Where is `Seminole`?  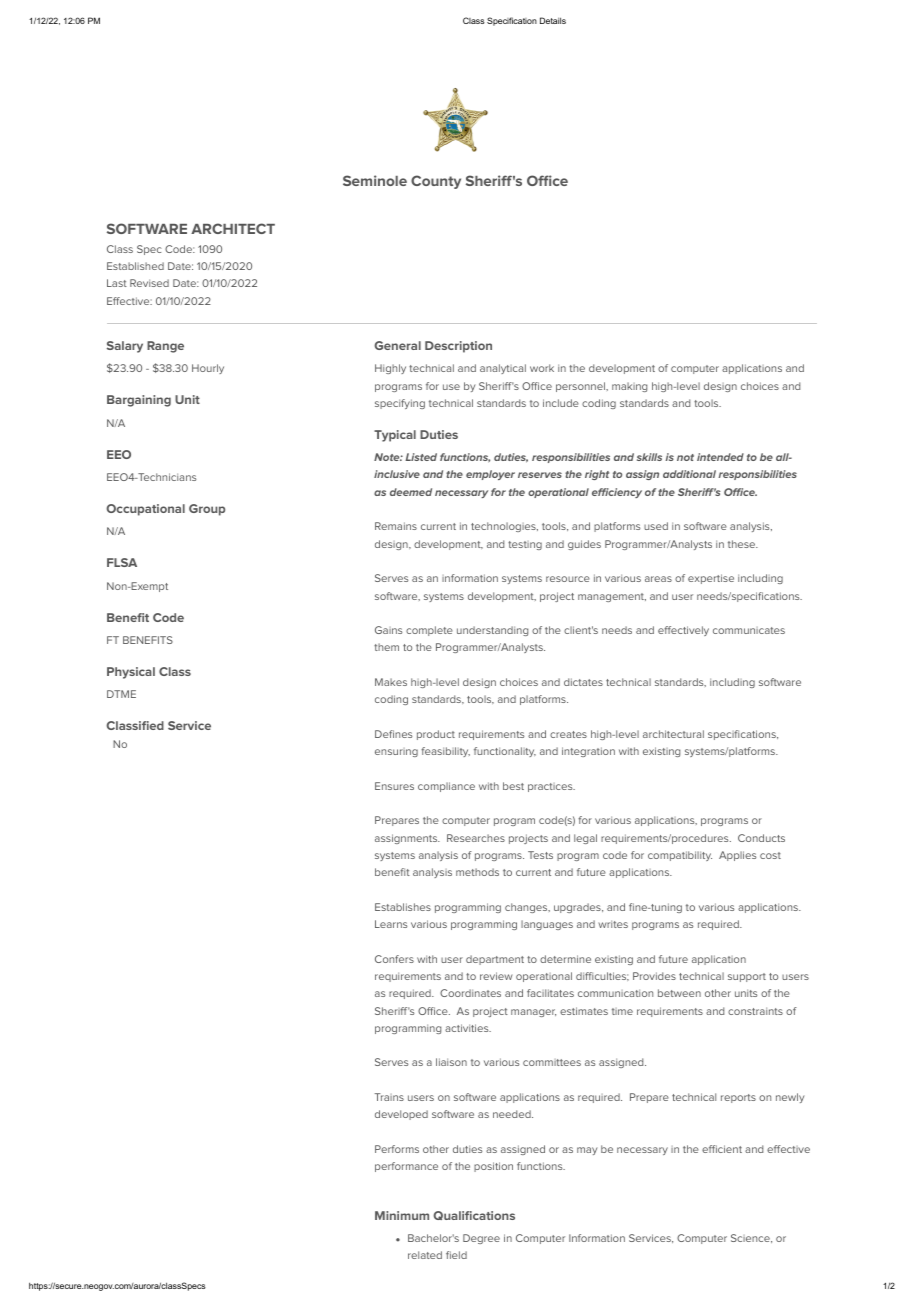
Seminole is located at coordinates (375, 180).
